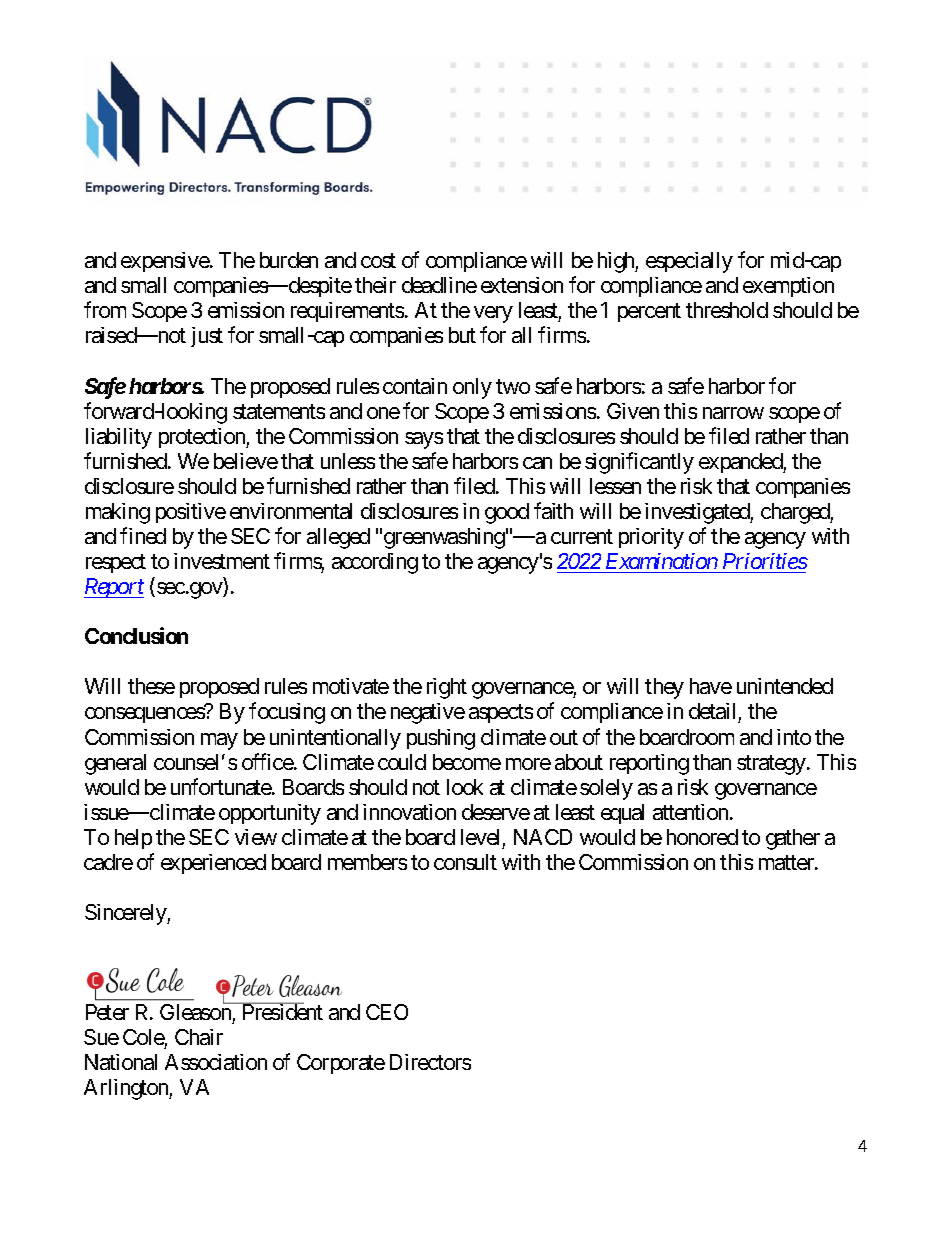  I want to click on Chair, so click(199, 1037).
